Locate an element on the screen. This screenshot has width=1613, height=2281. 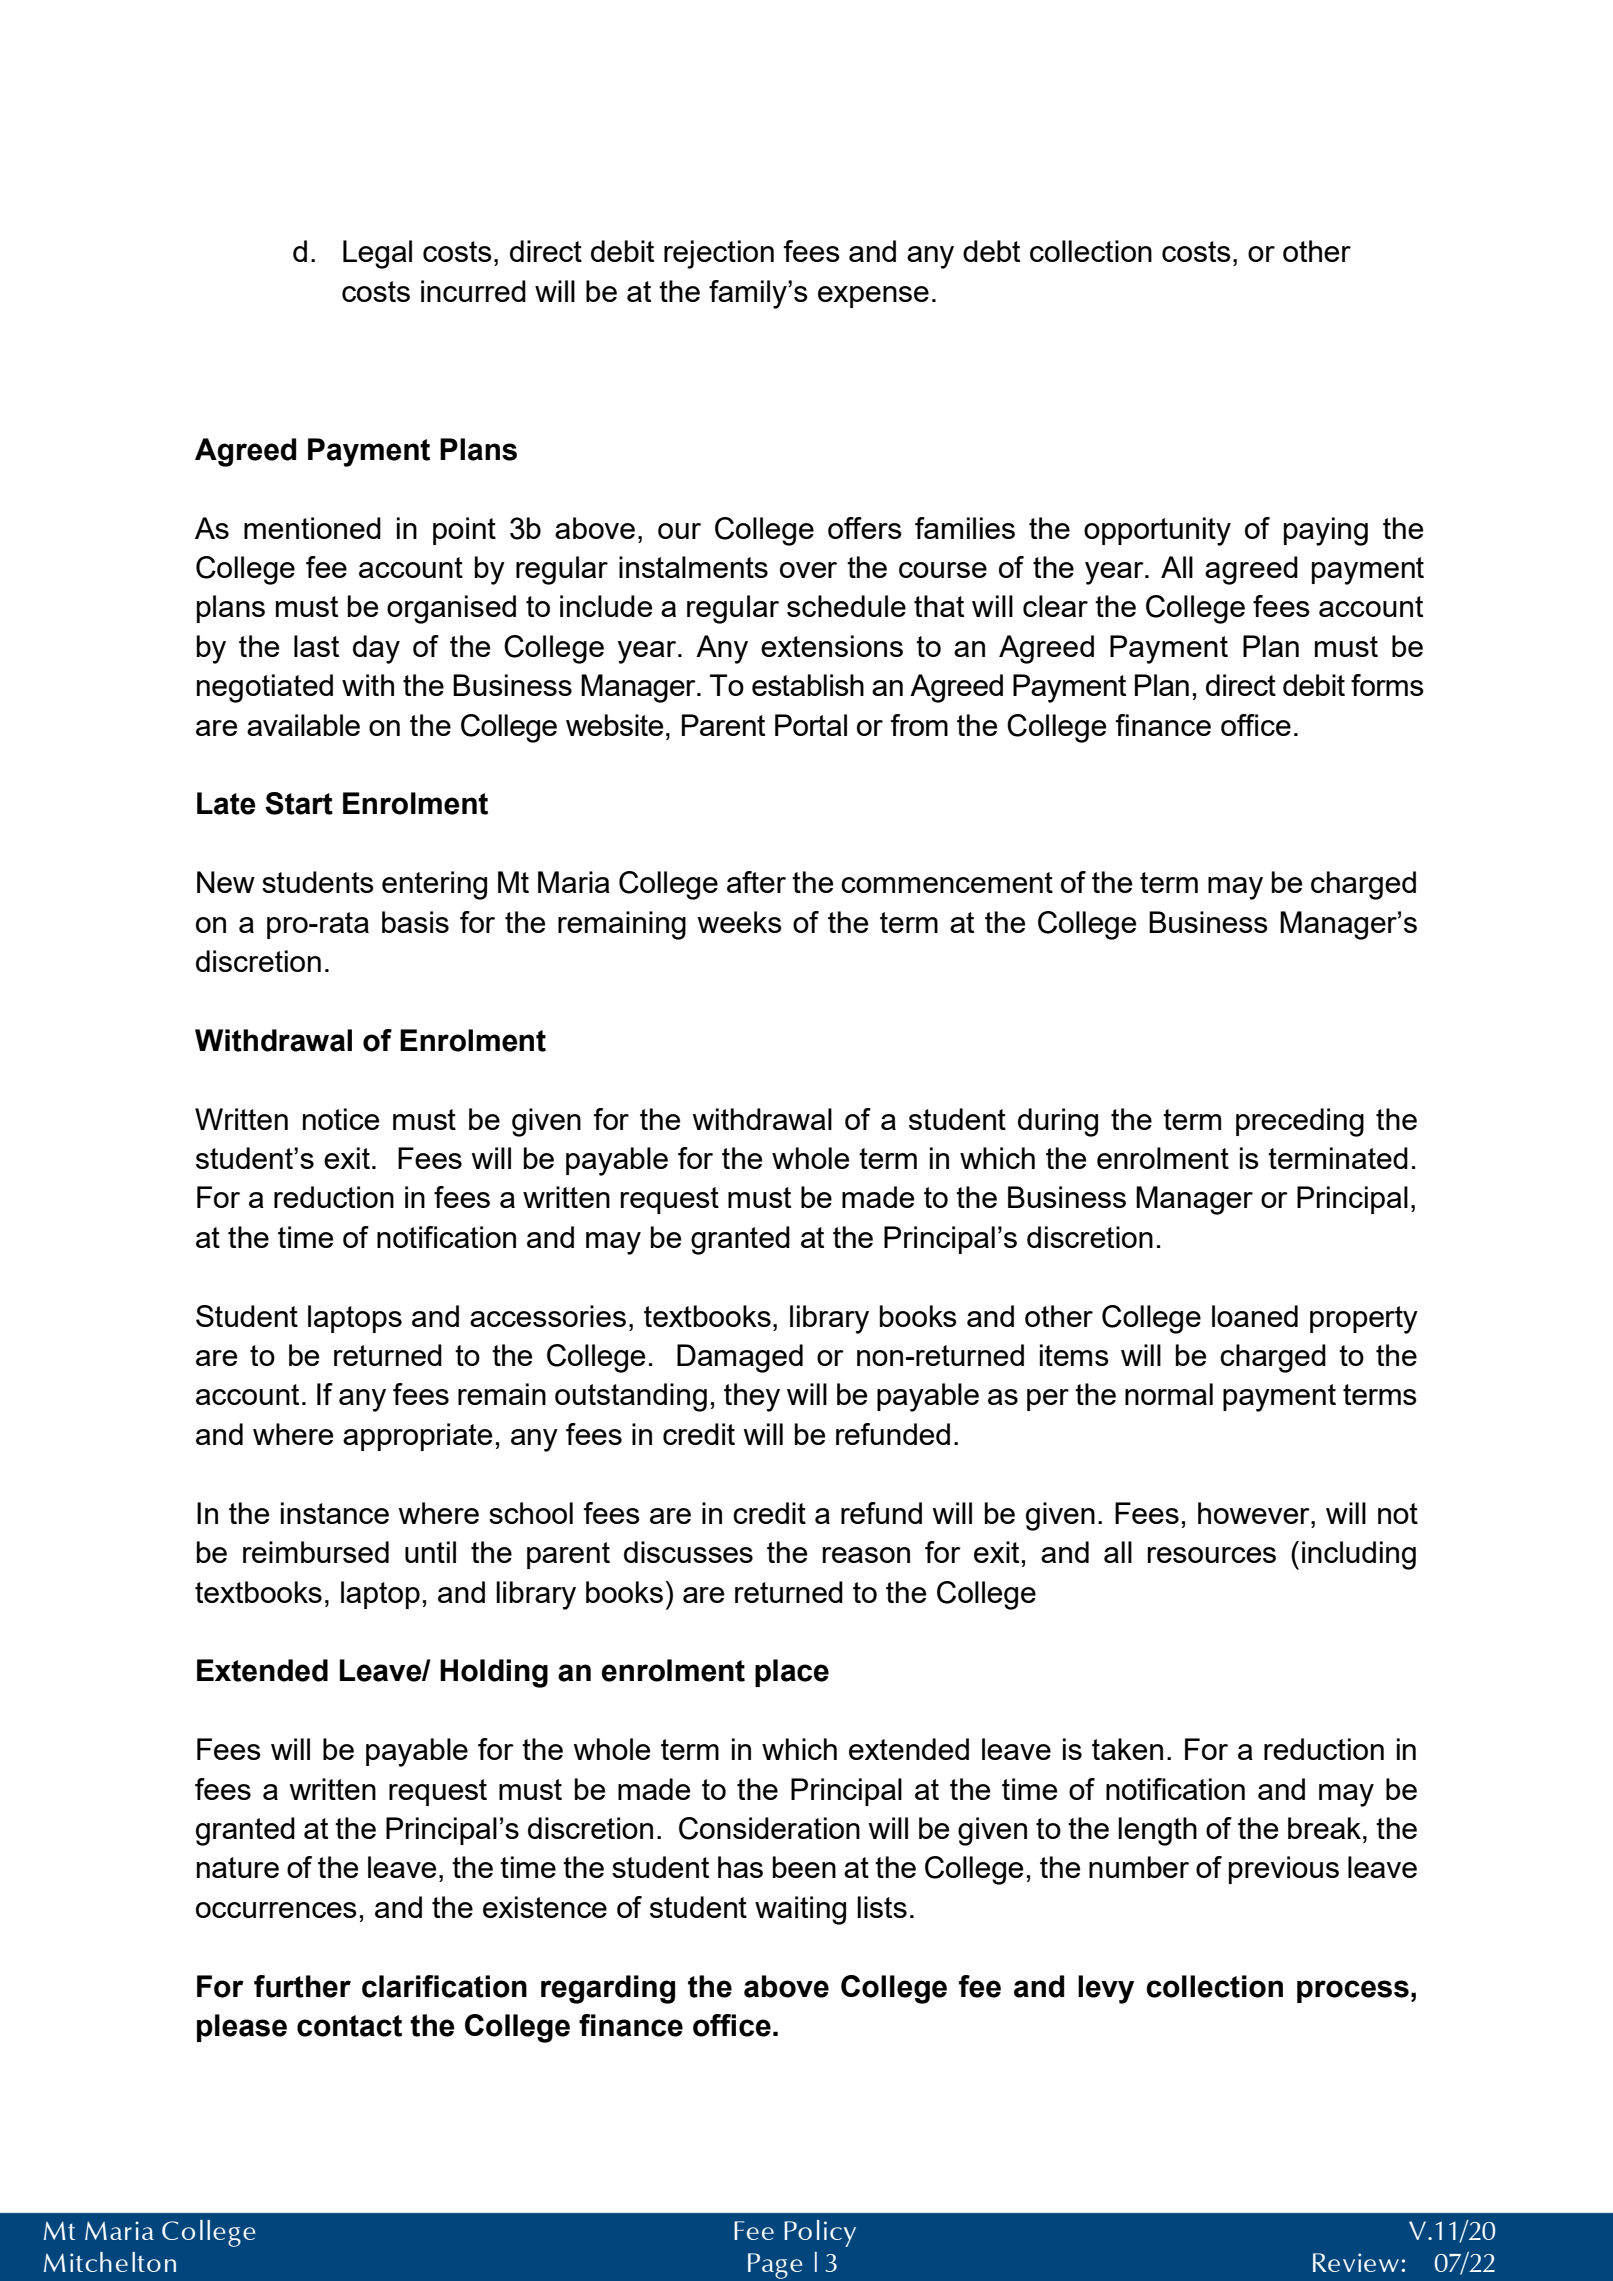
preceding is located at coordinates (1300, 1122).
